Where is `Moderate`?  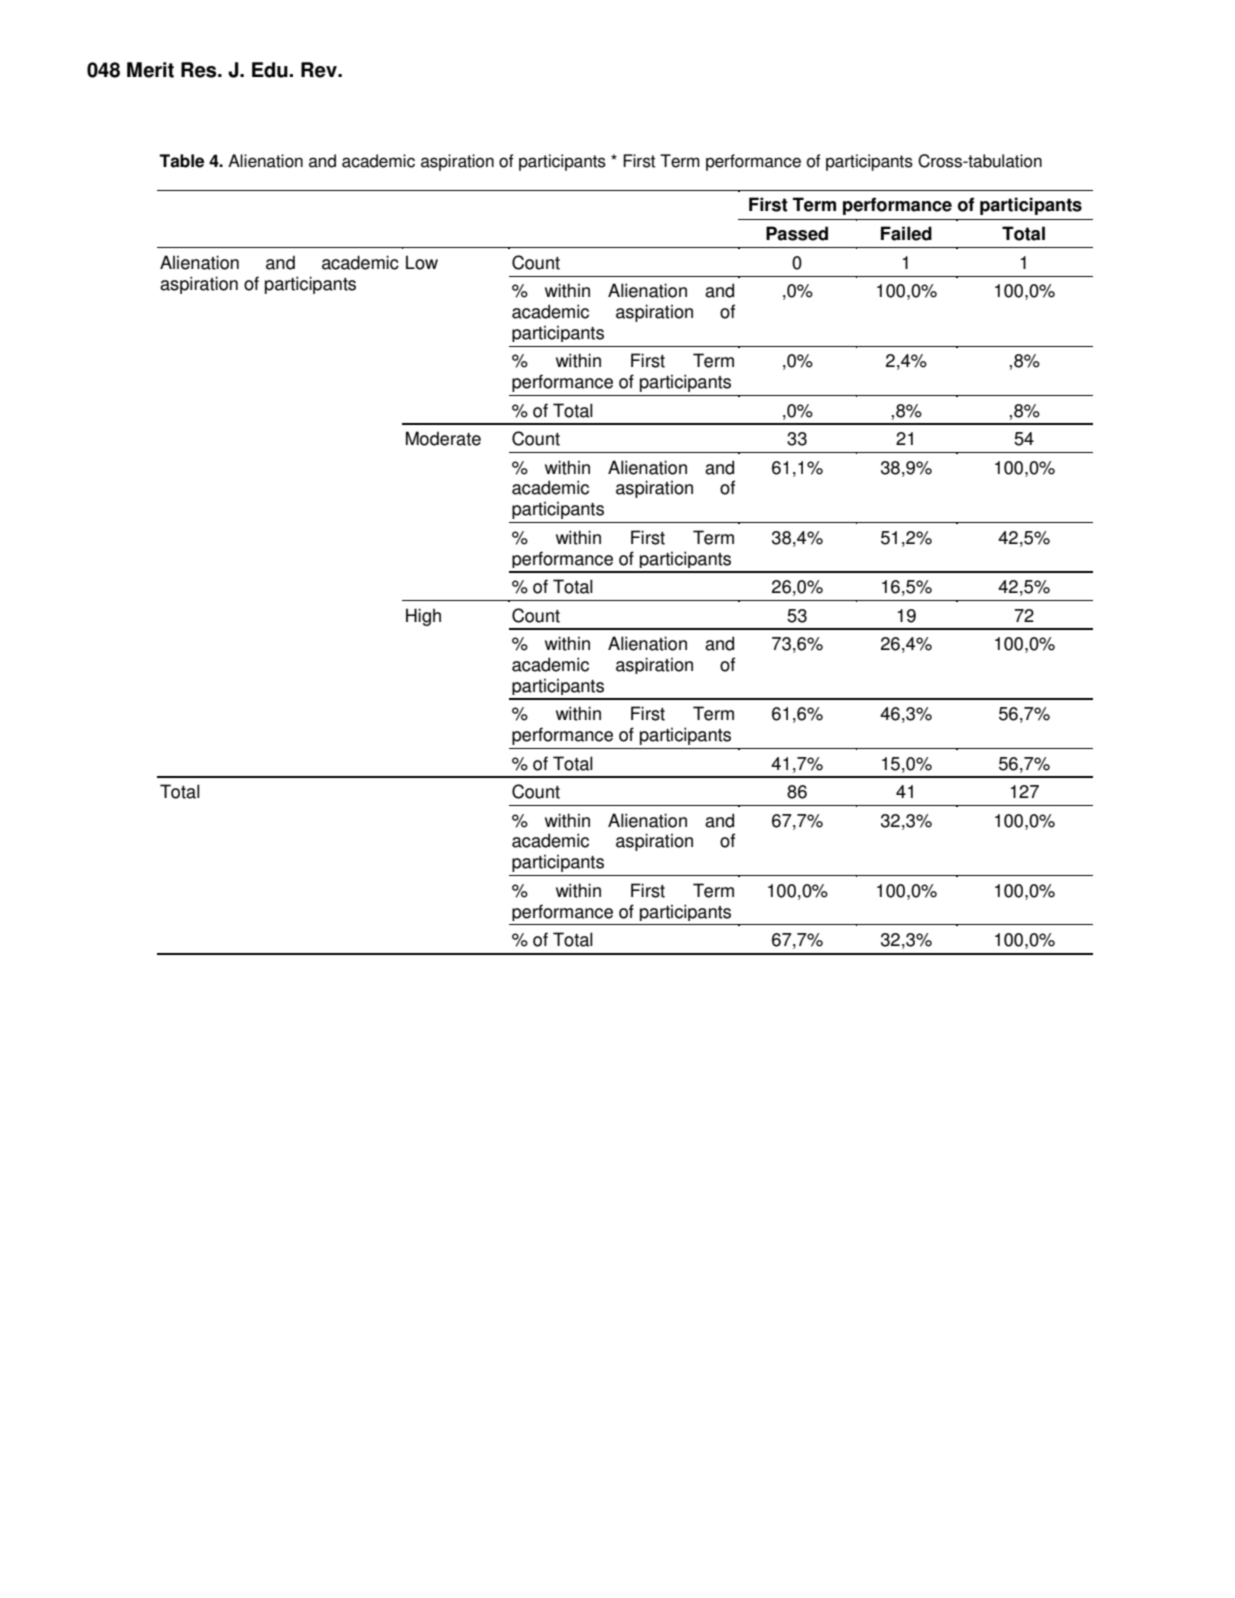
Moderate is located at coordinates (443, 438).
